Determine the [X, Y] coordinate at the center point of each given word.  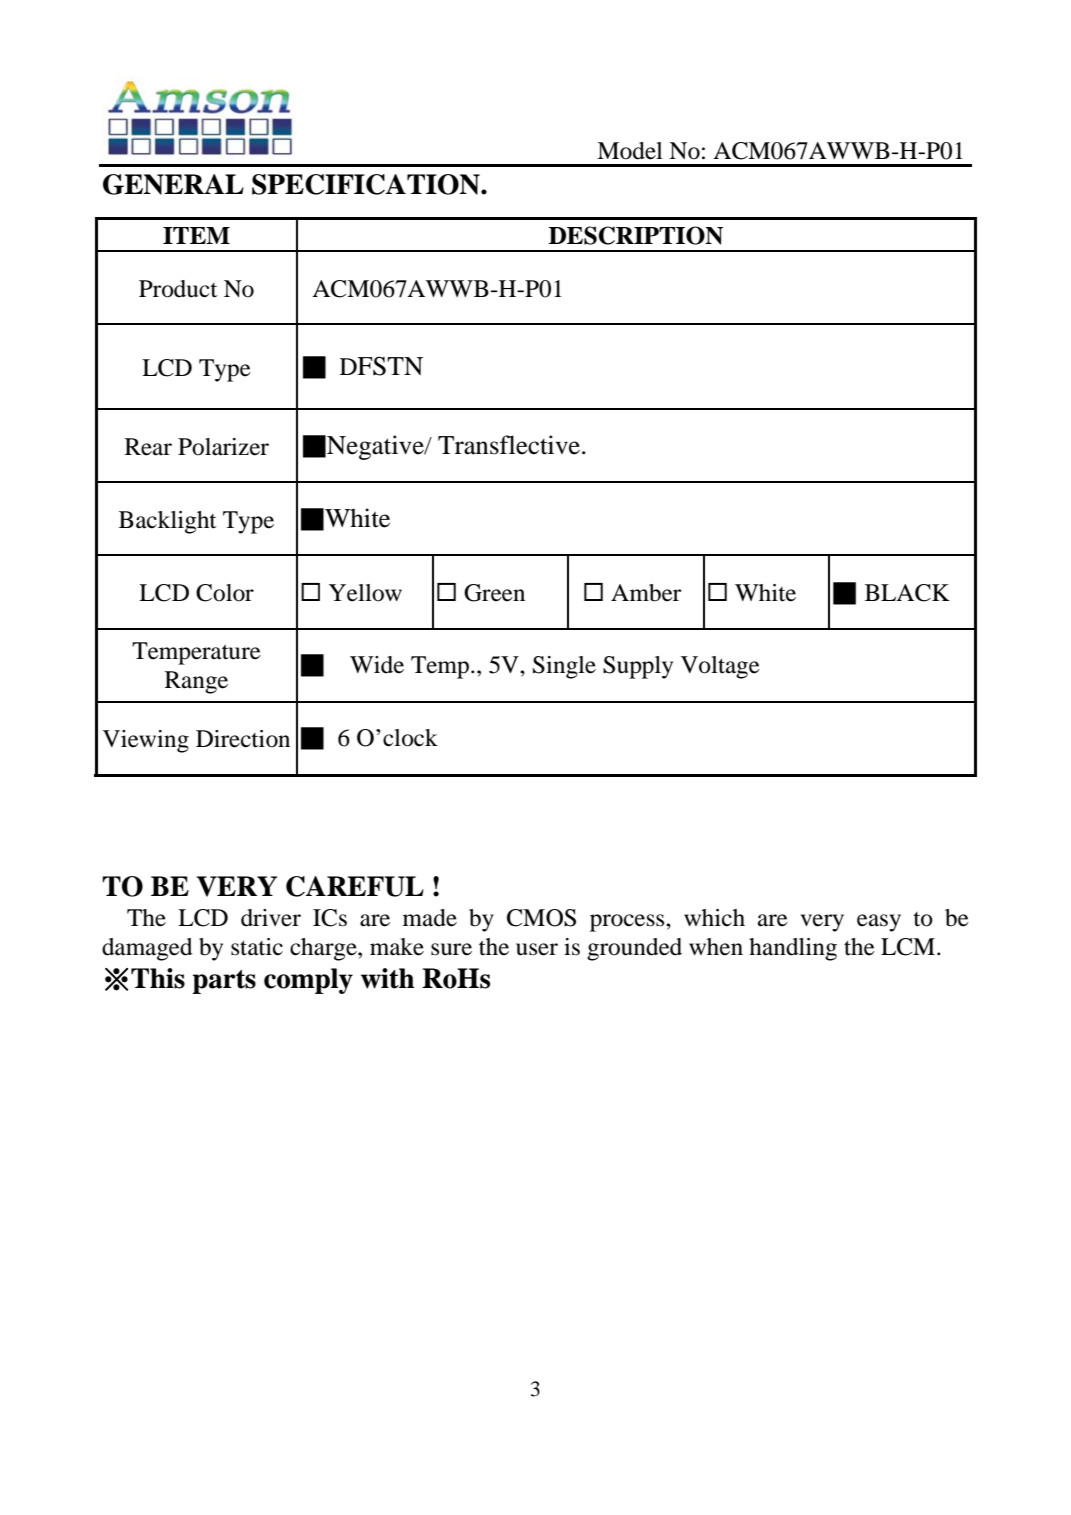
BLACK [907, 593]
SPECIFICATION [367, 184]
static [257, 947]
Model [630, 151]
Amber [646, 593]
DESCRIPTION [636, 235]
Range [196, 682]
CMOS [541, 918]
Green [494, 593]
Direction [243, 739]
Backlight [168, 522]
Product [178, 289]
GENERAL [173, 184]
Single [564, 667]
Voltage [720, 667]
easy [879, 923]
